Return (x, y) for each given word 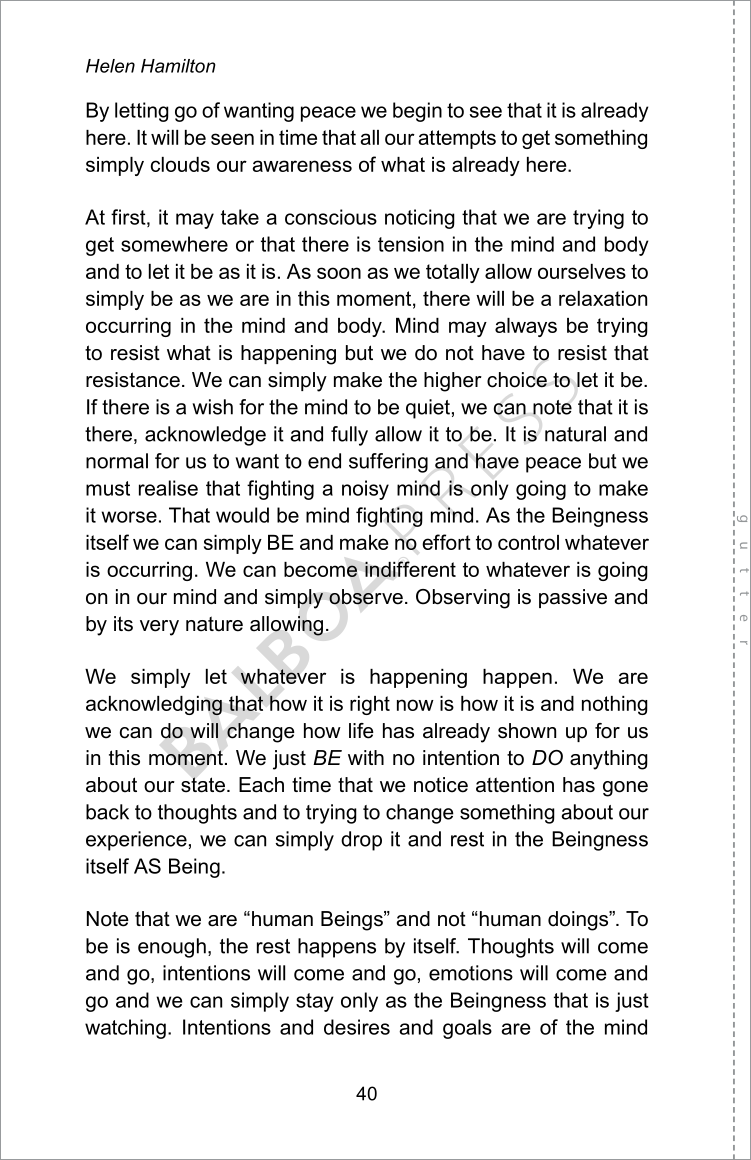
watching (125, 1029)
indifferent (410, 569)
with (366, 757)
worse (129, 517)
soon (339, 273)
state (203, 785)
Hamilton (178, 66)
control (528, 542)
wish (212, 407)
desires (357, 1027)
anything (609, 760)
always (526, 327)
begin (417, 112)
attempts (457, 139)
